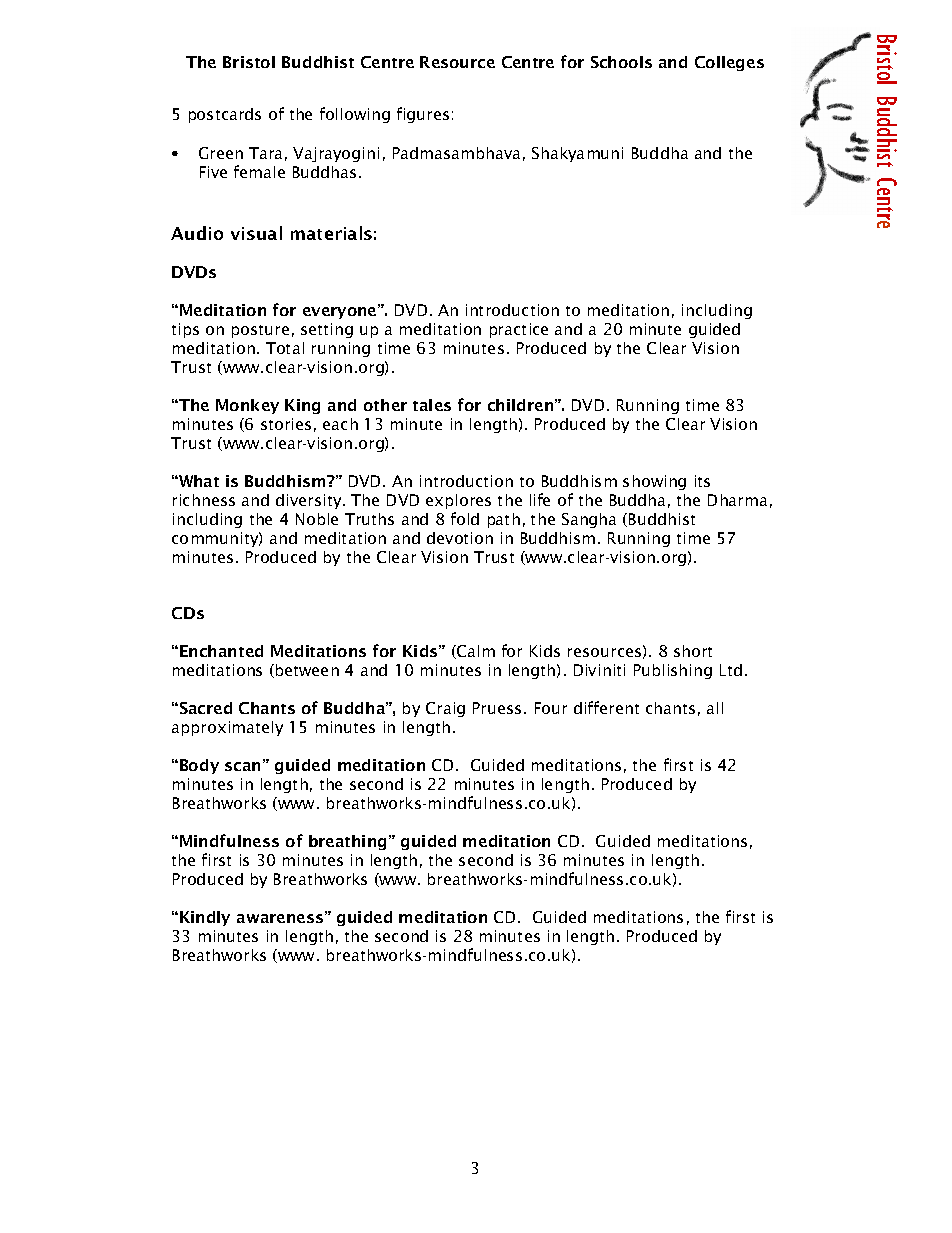 This screenshot has height=1233, width=952. What do you see at coordinates (654, 482) in the screenshot?
I see `showing` at bounding box center [654, 482].
